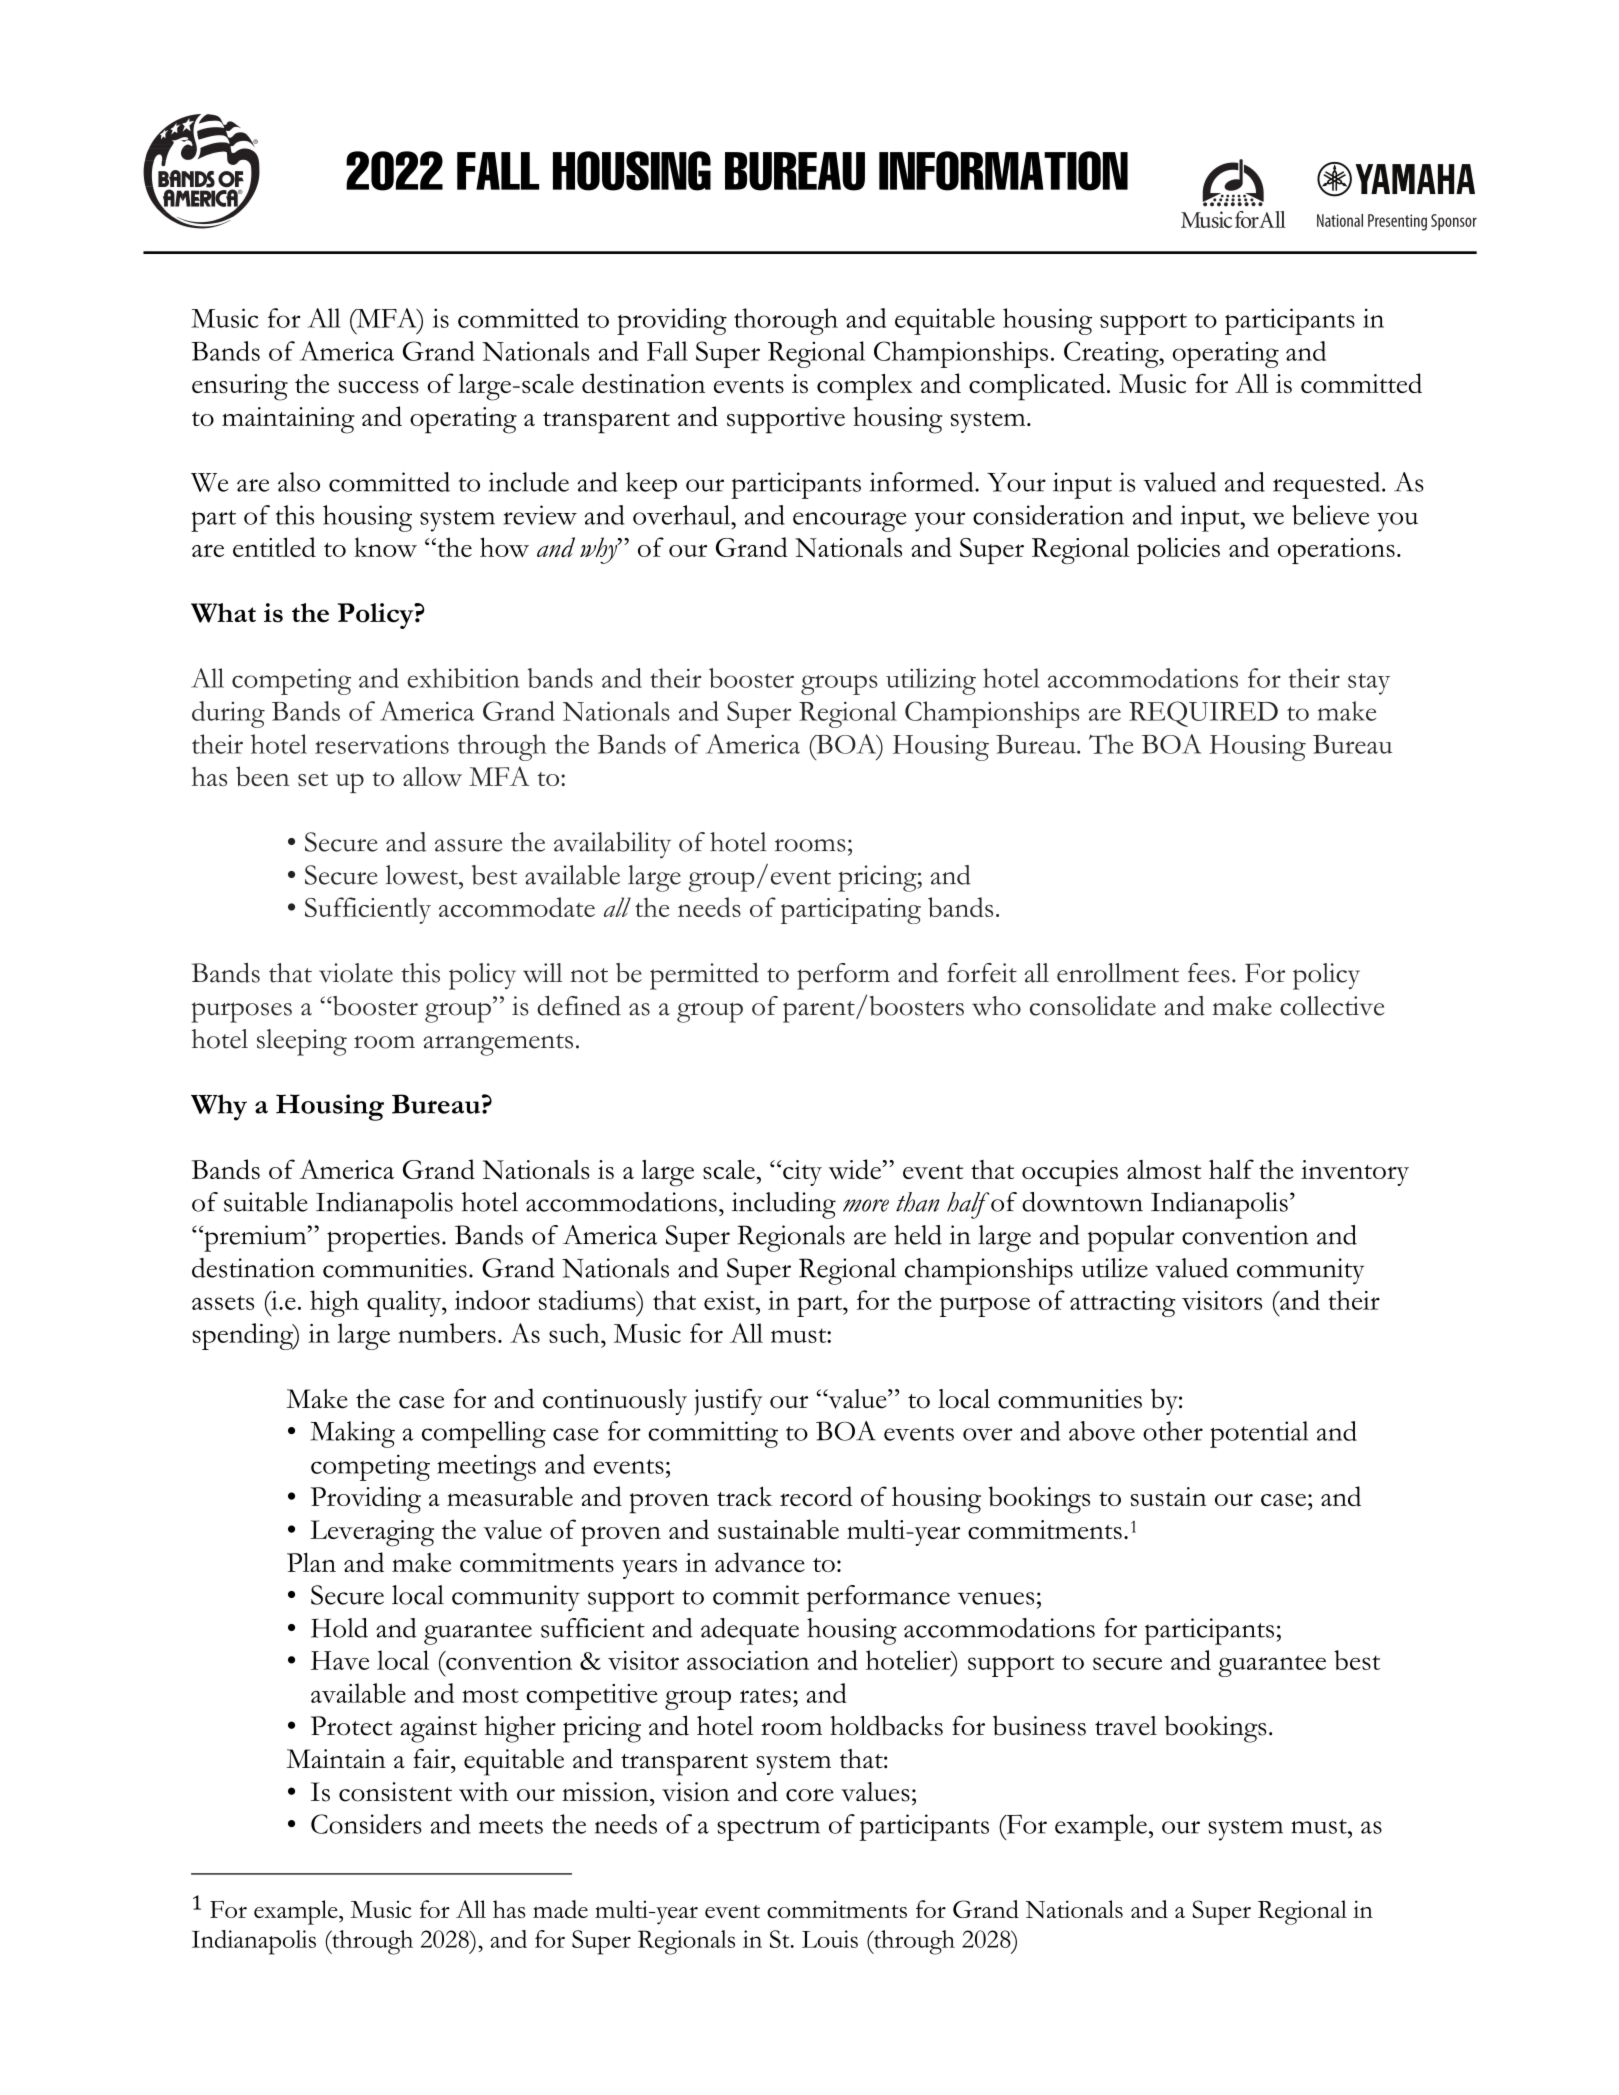 This screenshot has width=1619, height=2095. I want to click on success, so click(378, 387).
